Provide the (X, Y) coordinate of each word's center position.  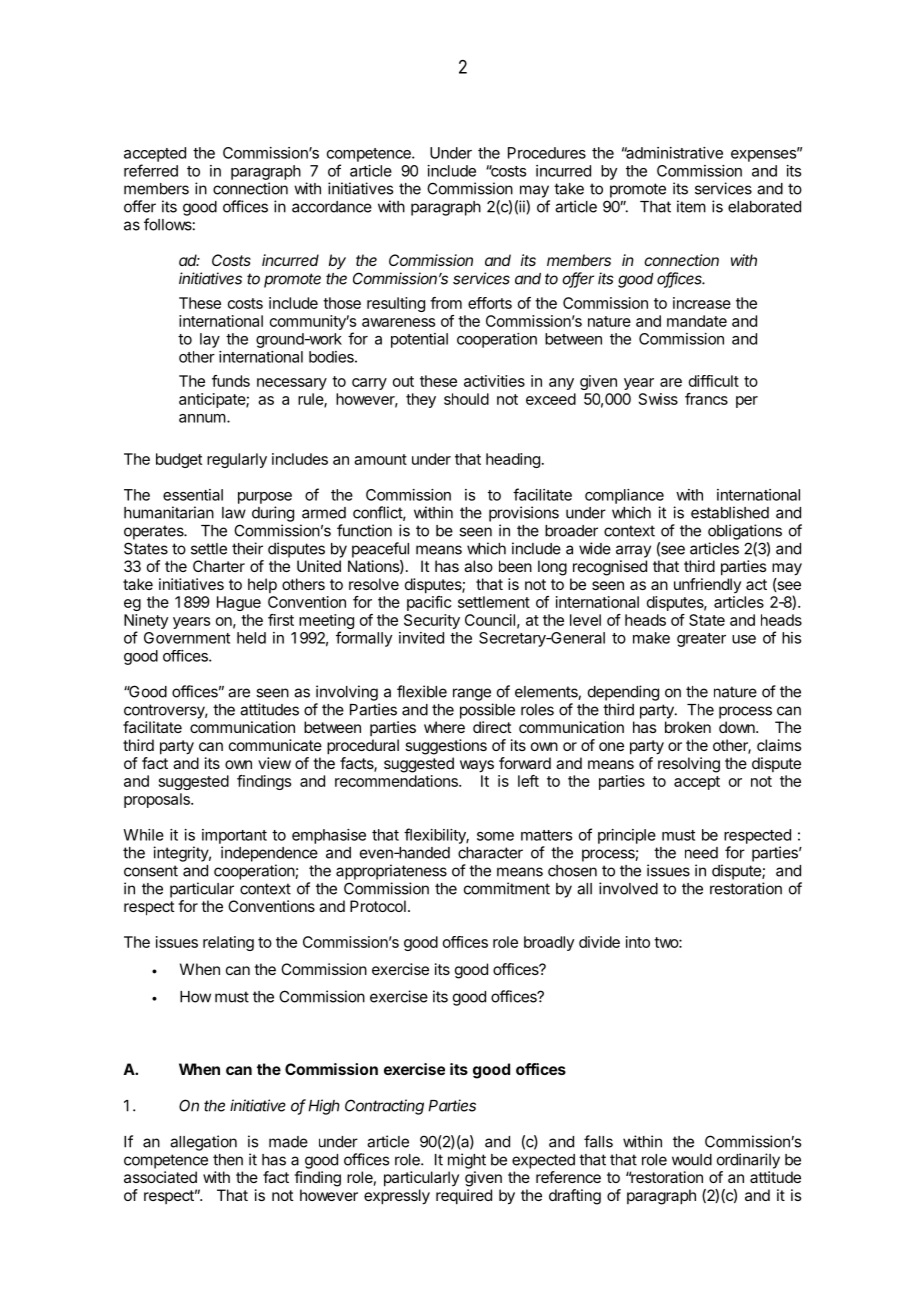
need (701, 853)
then (228, 1160)
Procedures (547, 153)
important (234, 836)
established (730, 512)
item (691, 206)
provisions (524, 514)
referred (151, 170)
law (234, 513)
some (495, 836)
